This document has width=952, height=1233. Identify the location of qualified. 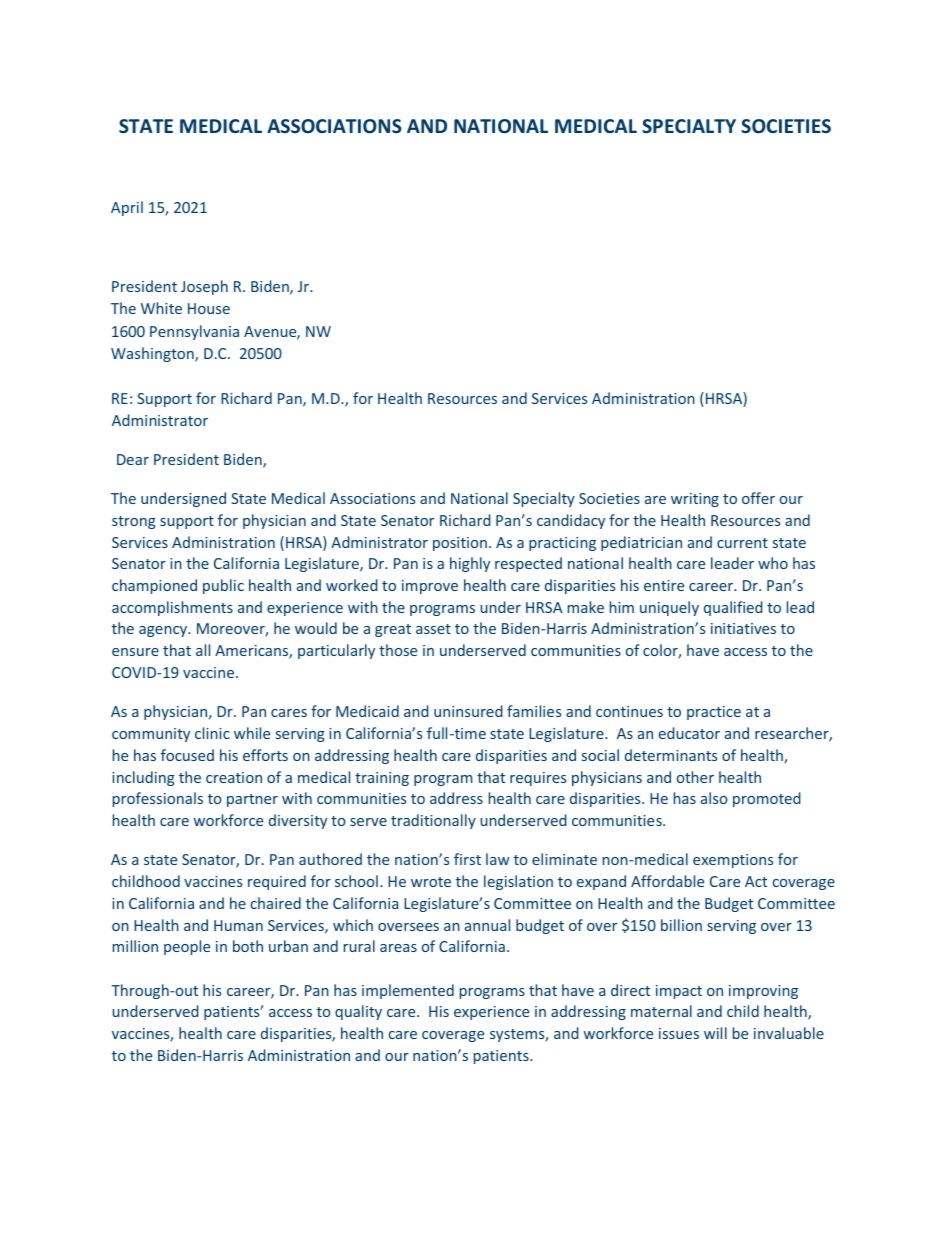
(733, 608).
